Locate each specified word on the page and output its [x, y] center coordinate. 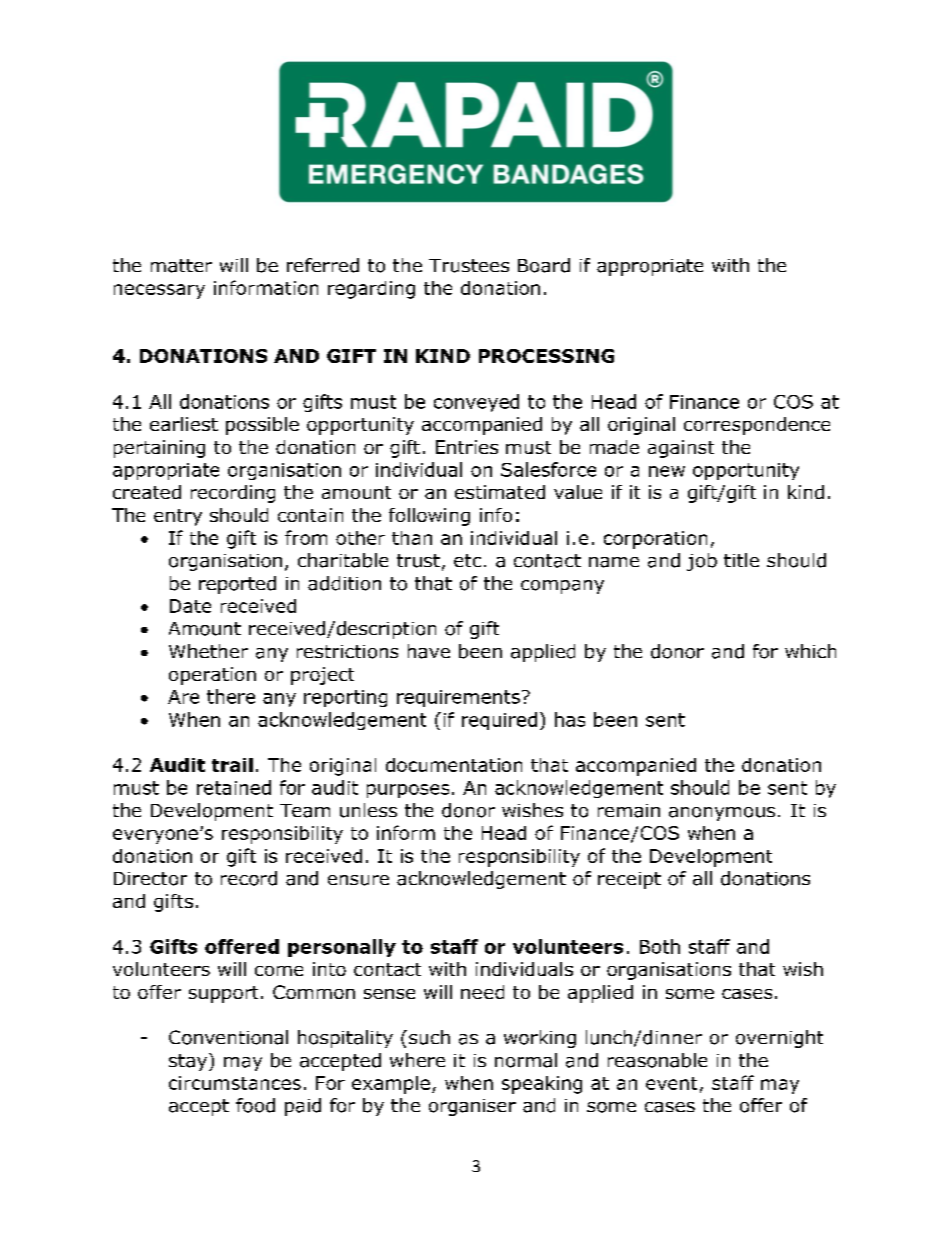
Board [544, 265]
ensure [358, 880]
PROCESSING [546, 356]
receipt [629, 880]
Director [150, 879]
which [810, 651]
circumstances [235, 1083]
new [667, 471]
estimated [500, 492]
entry [178, 517]
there [231, 696]
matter [181, 266]
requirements [458, 698]
